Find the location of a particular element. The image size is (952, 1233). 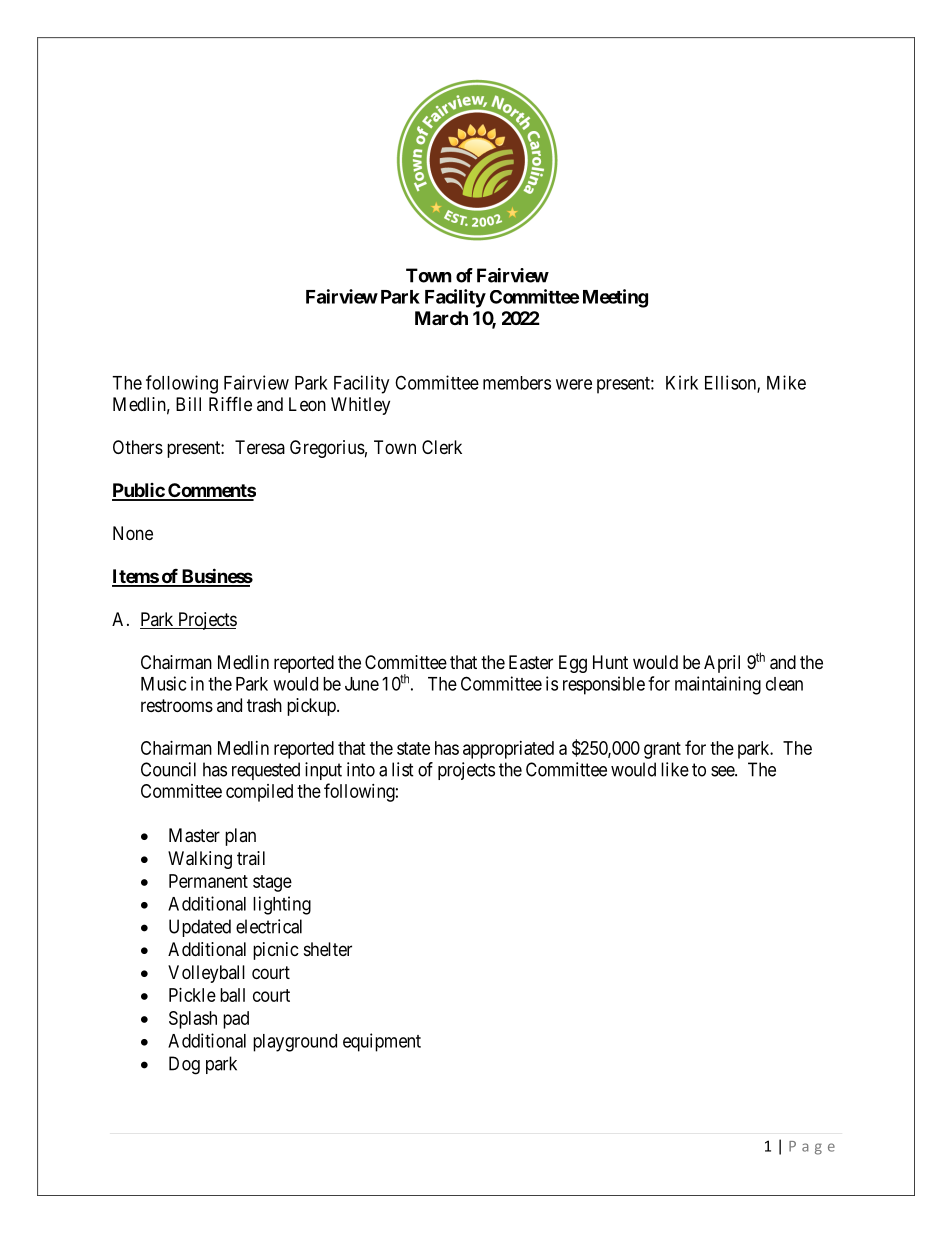

Easter is located at coordinates (531, 662).
